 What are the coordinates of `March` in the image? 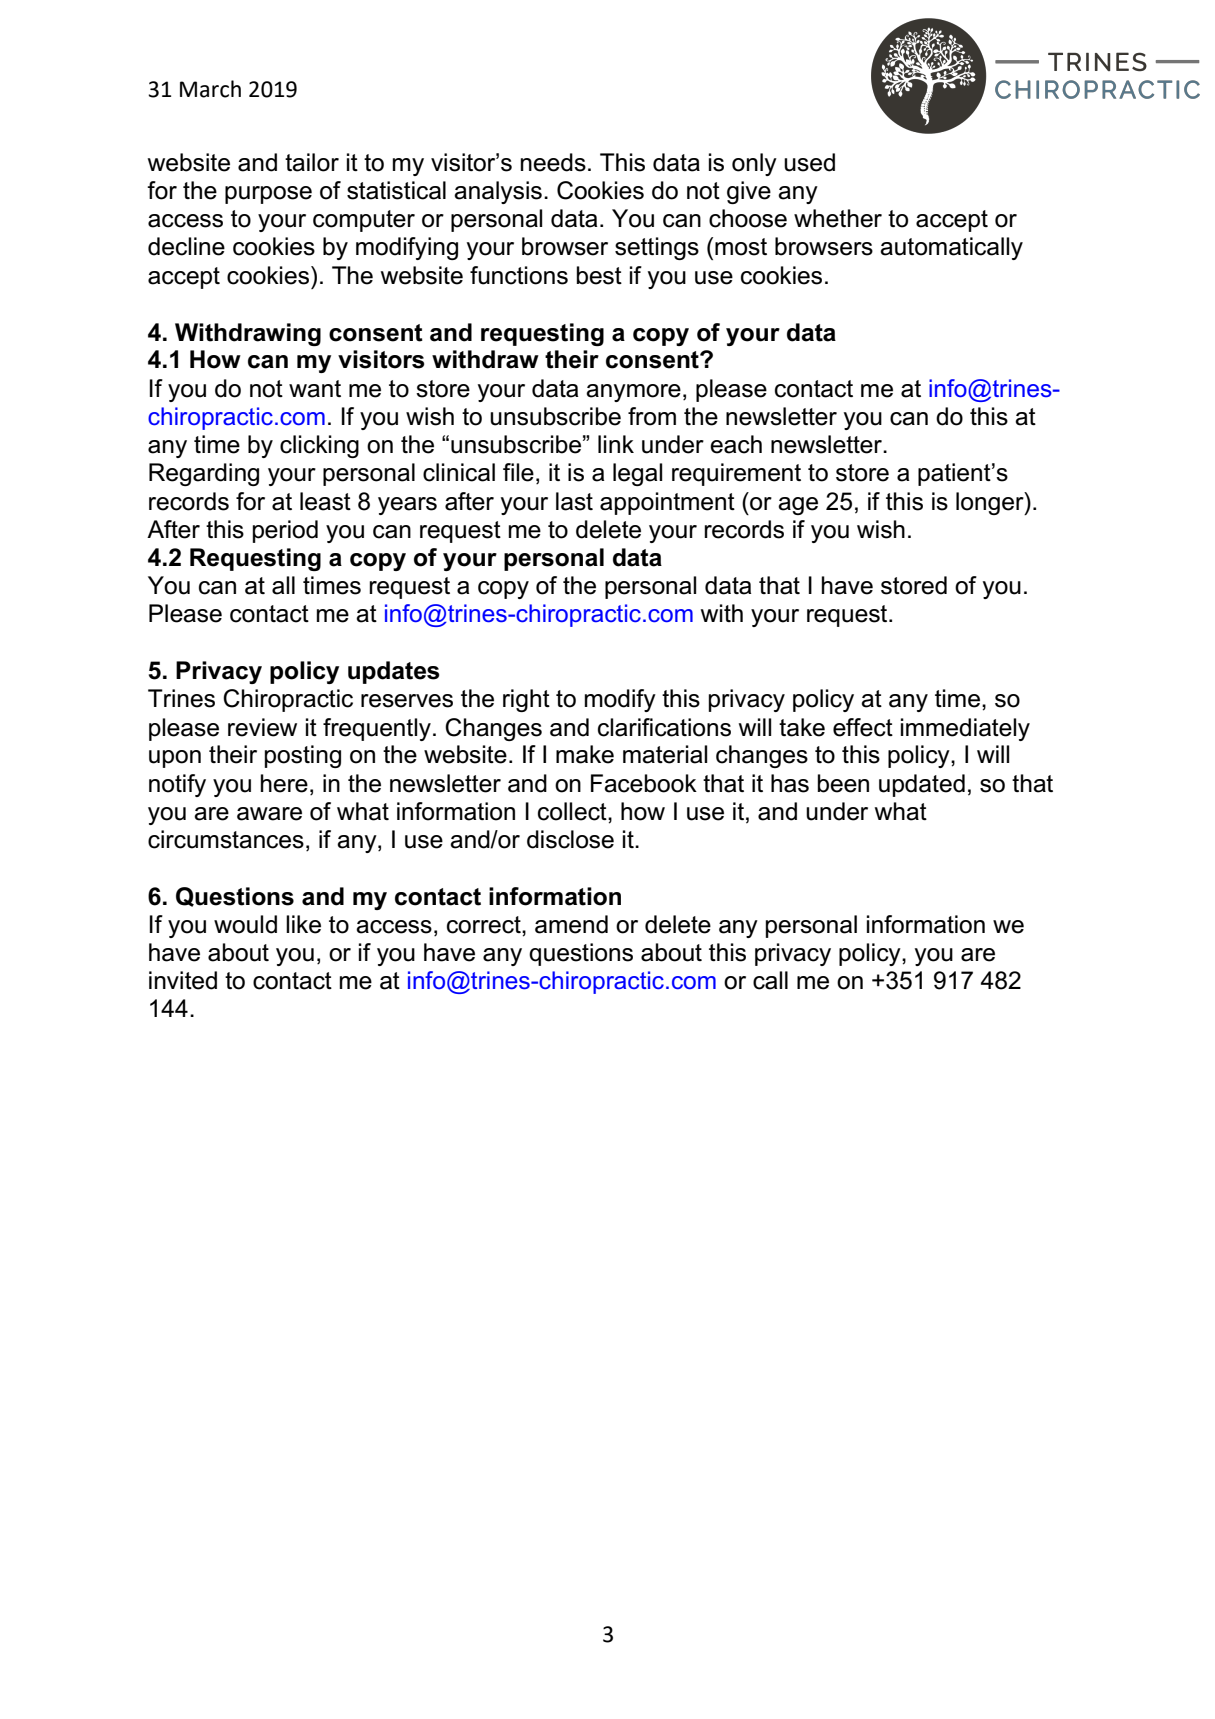 It's located at (210, 89).
